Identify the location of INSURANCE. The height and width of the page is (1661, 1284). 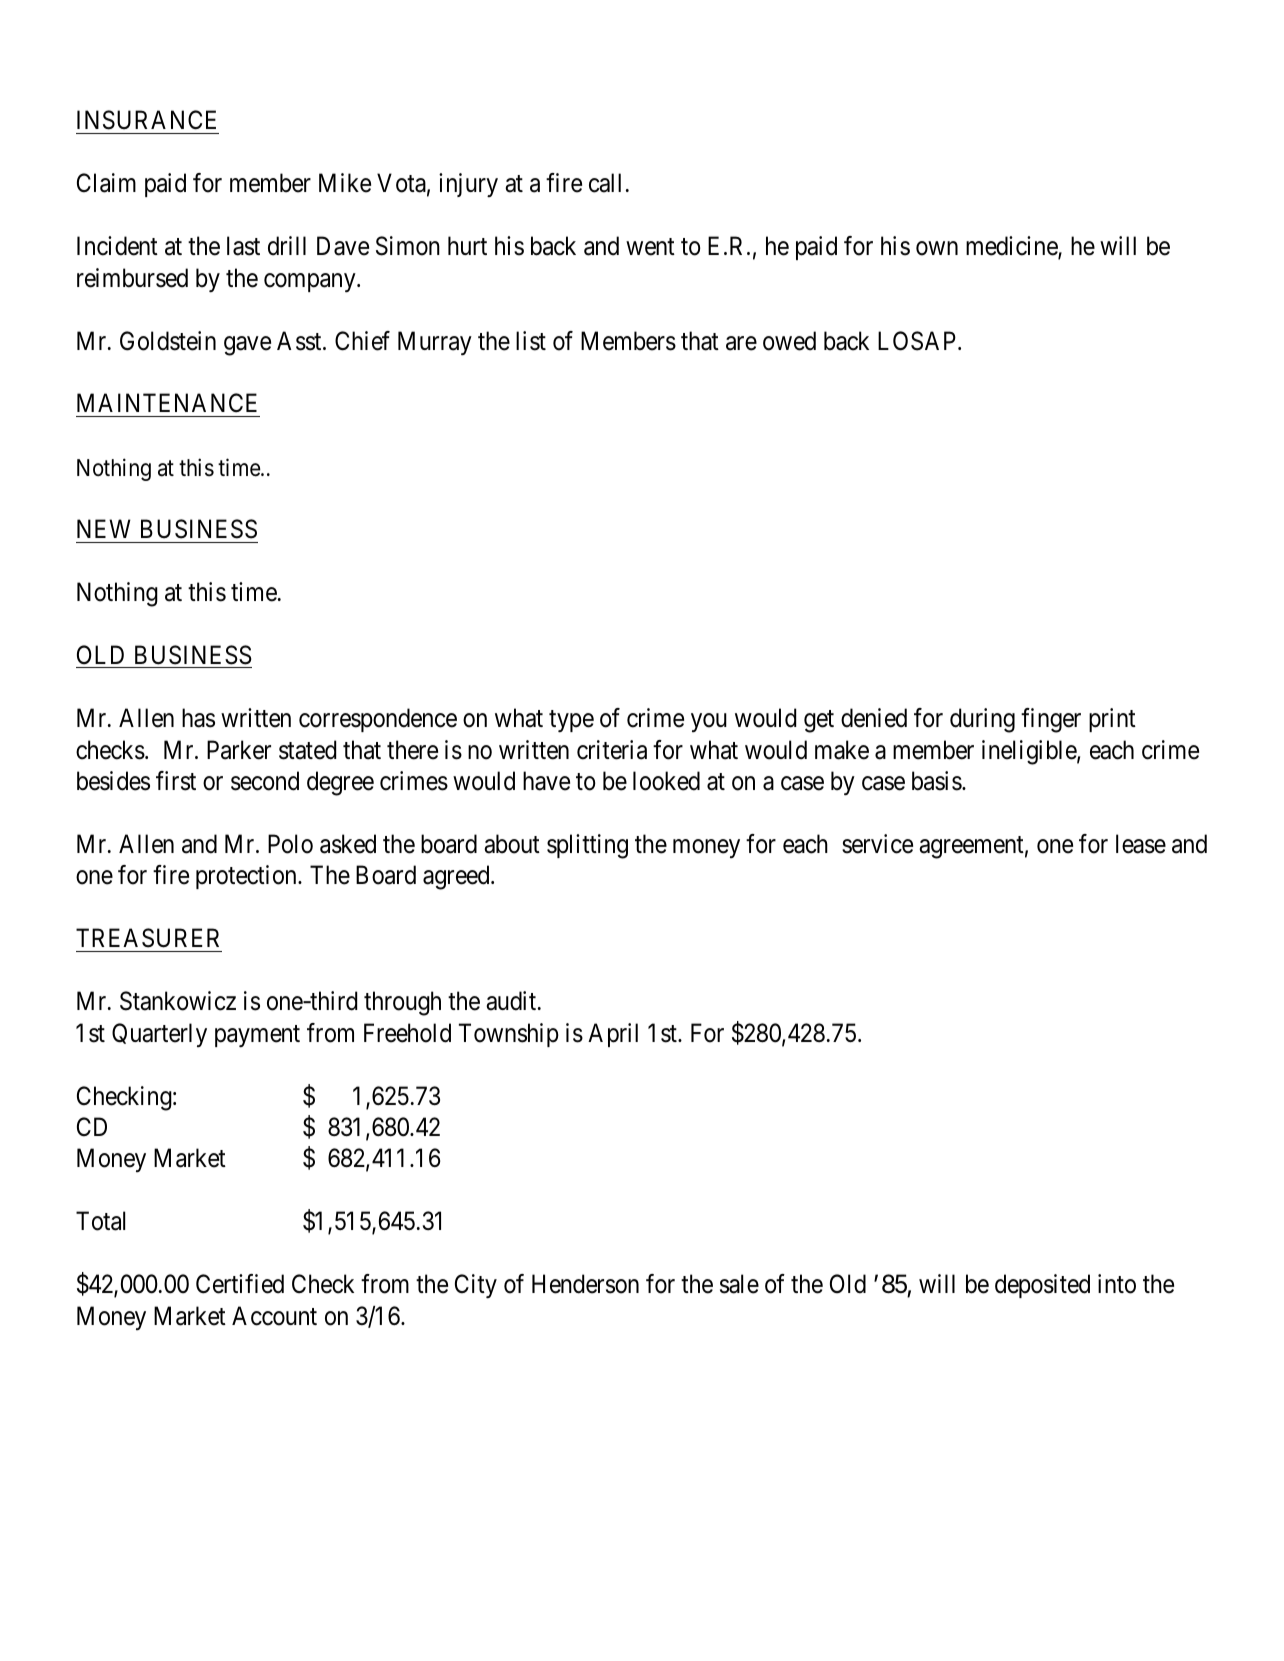
(146, 120).
